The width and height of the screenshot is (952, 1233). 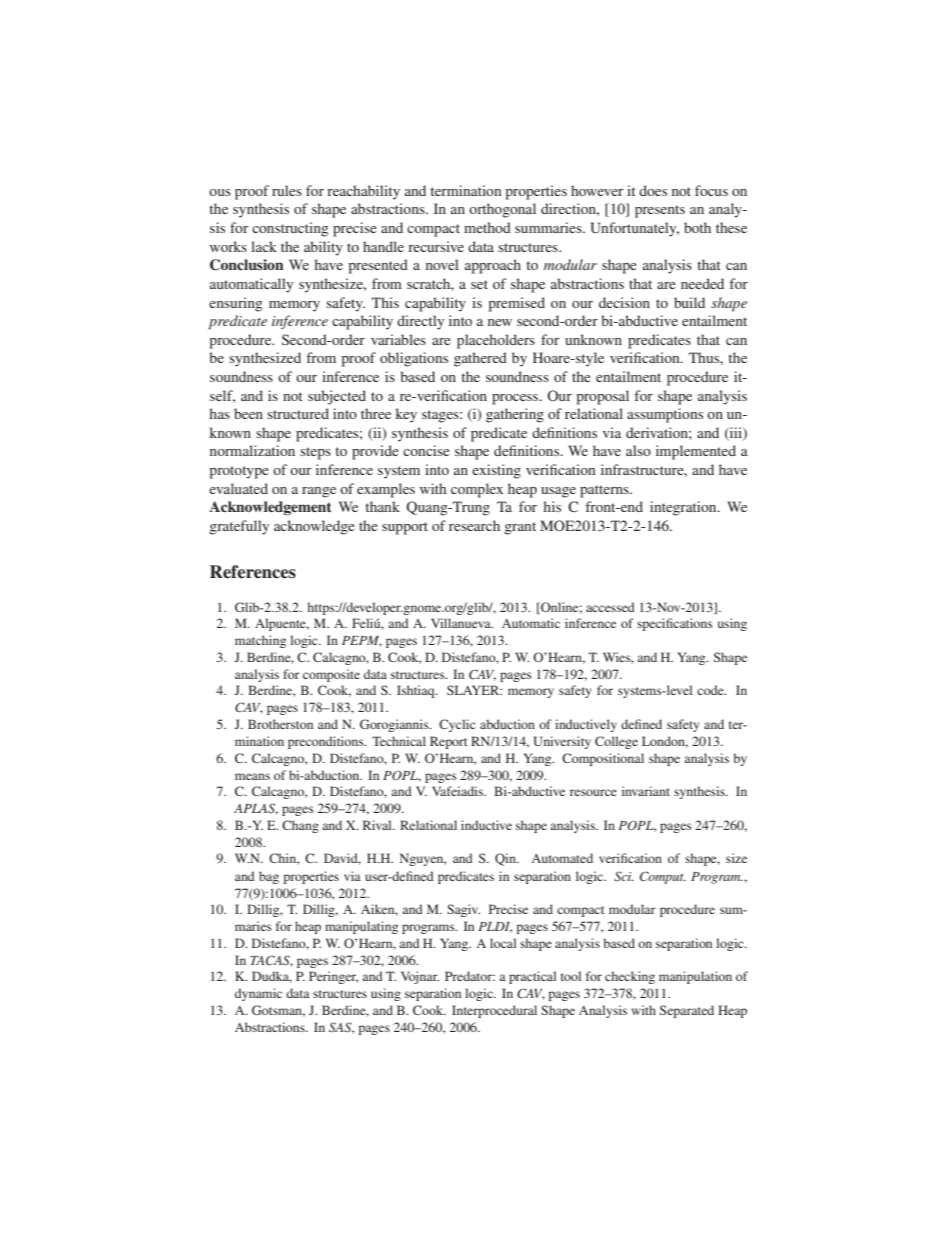 I want to click on Villanueva, so click(x=462, y=623).
